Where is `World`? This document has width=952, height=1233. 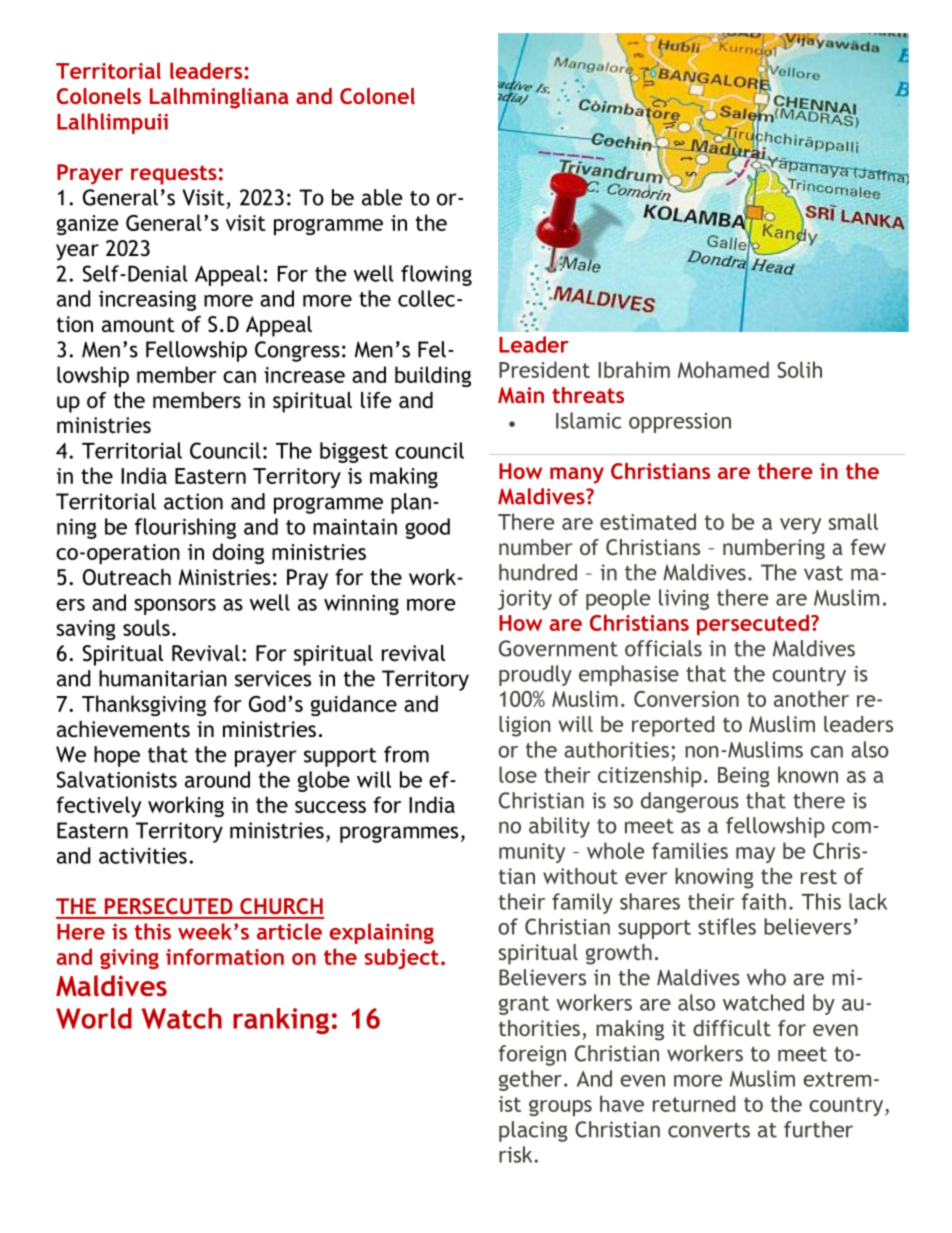 World is located at coordinates (94, 1018).
